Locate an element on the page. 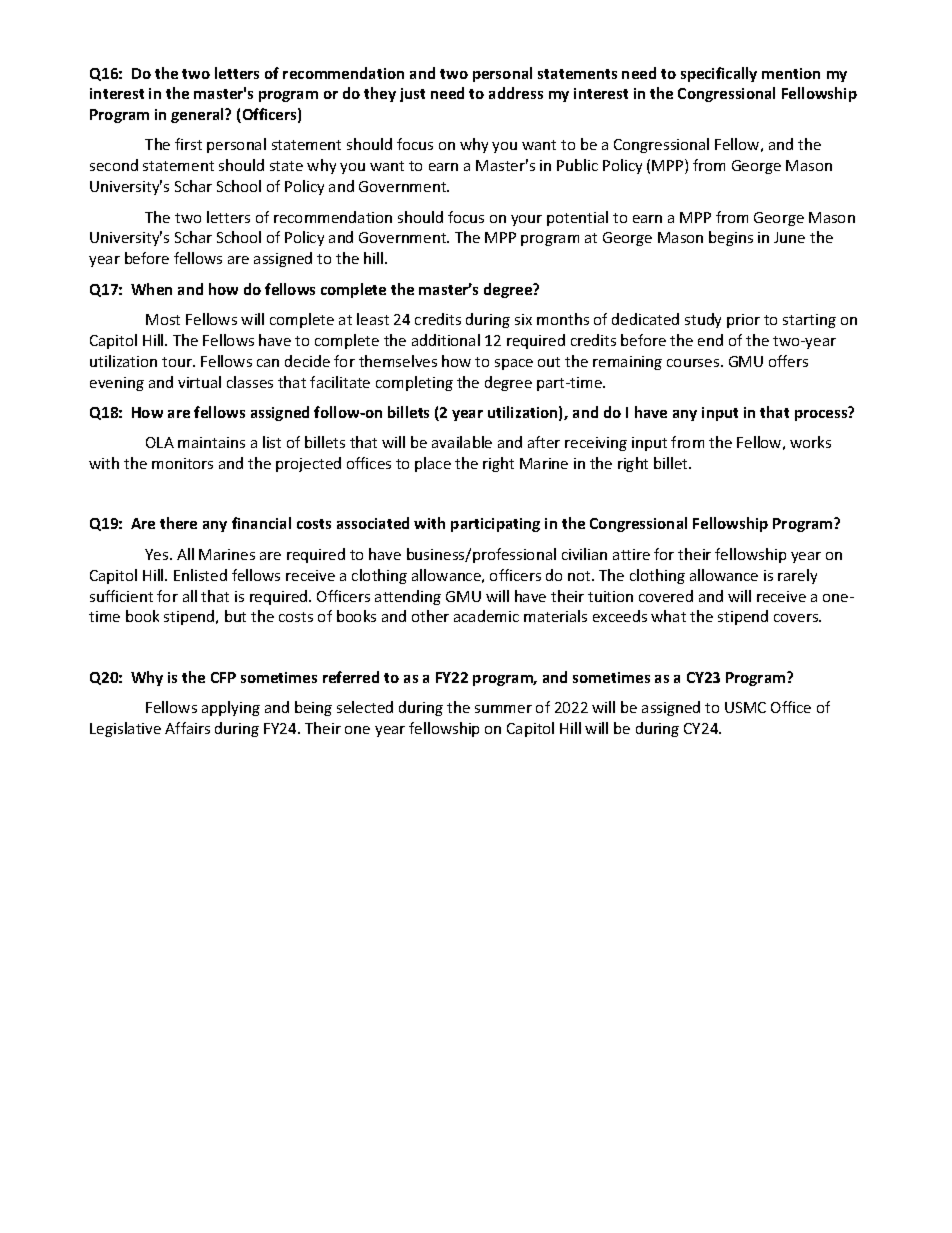 Image resolution: width=952 pixels, height=1233 pixels. address is located at coordinates (516, 93).
